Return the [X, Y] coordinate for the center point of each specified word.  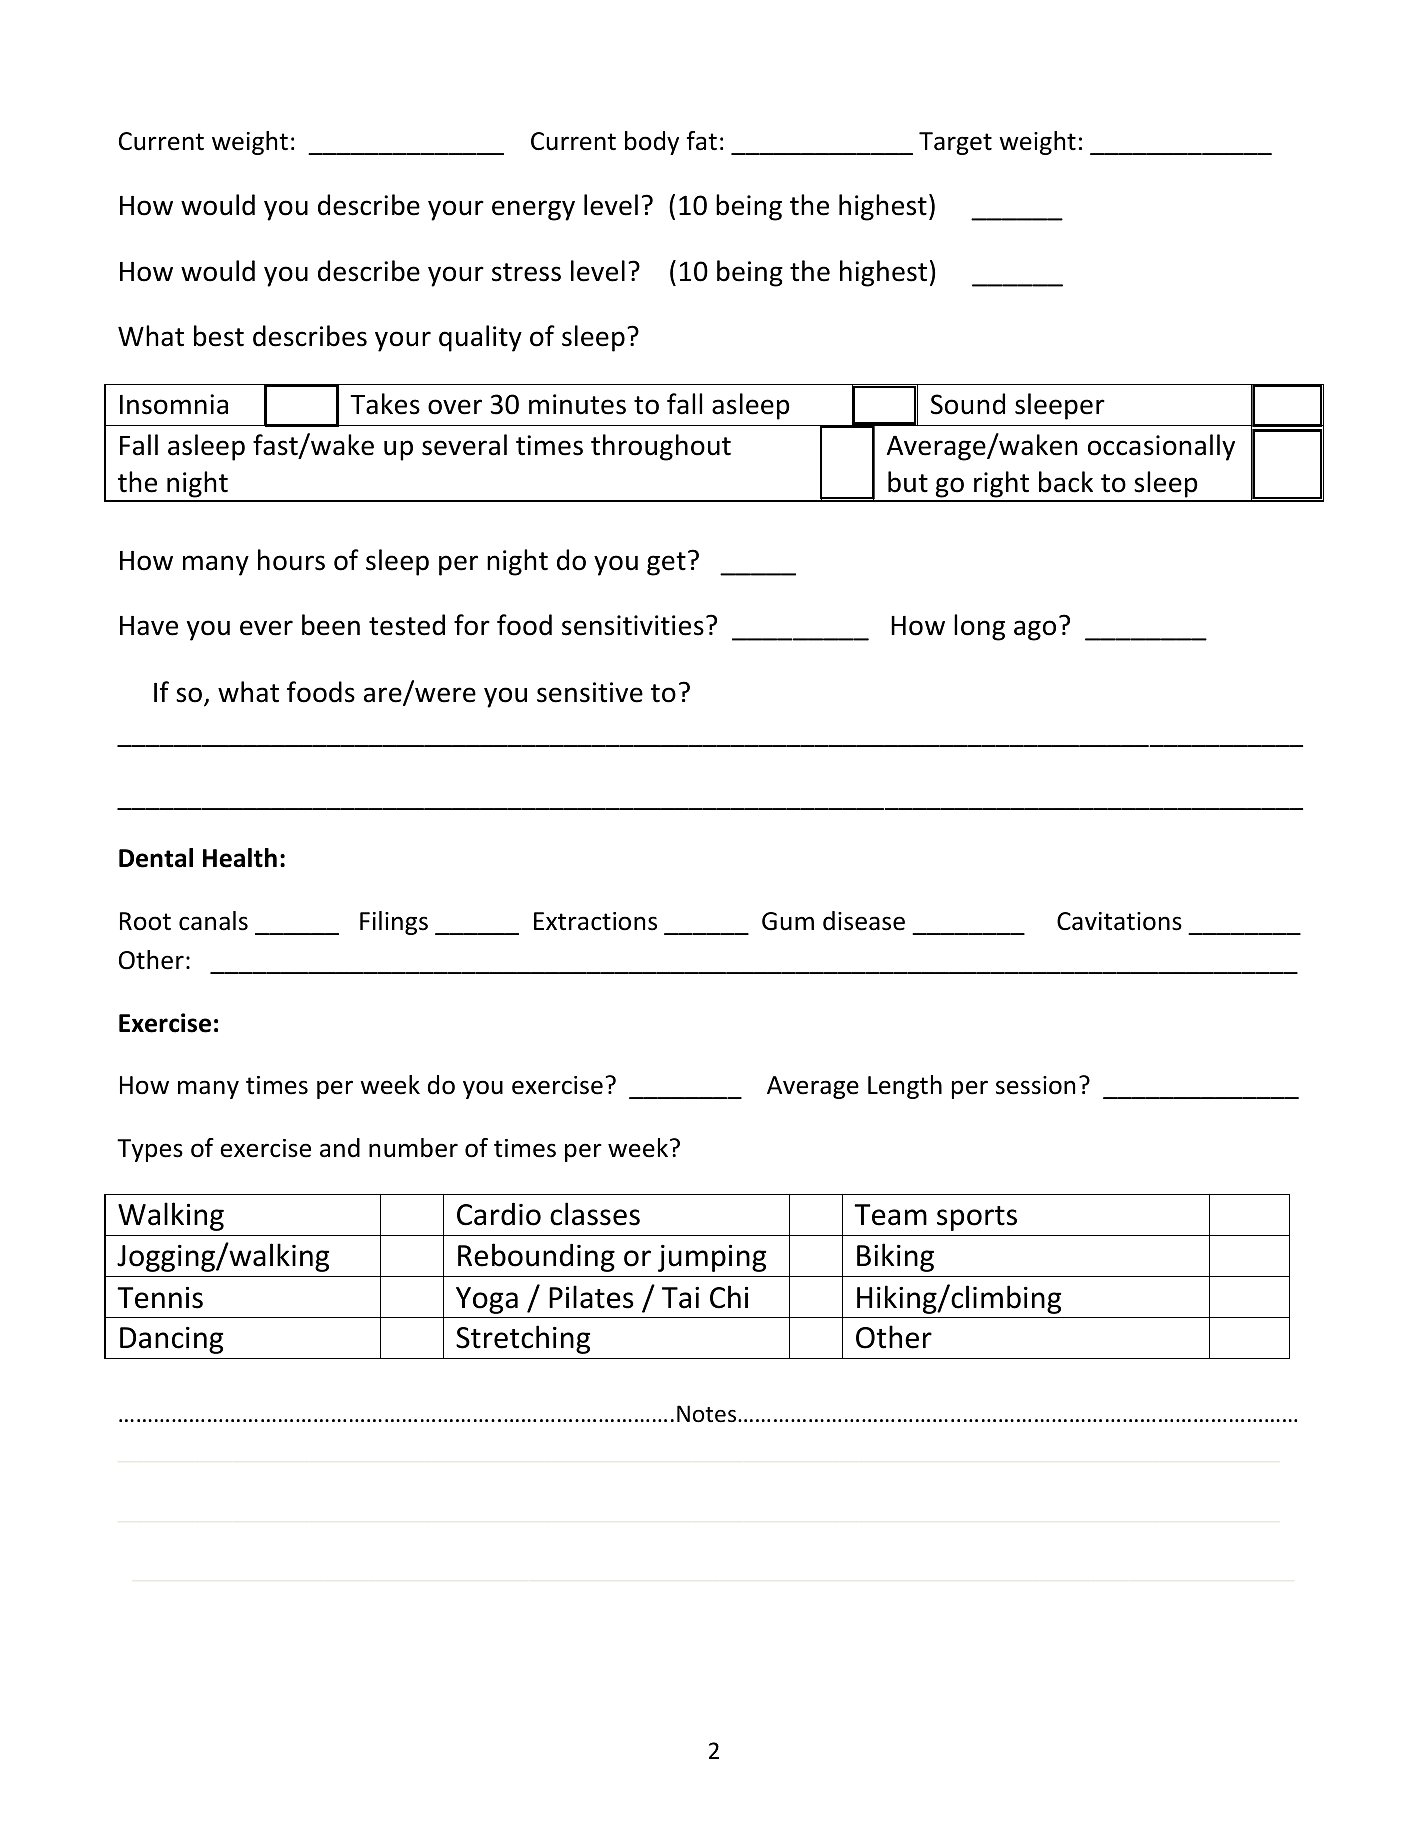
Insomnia [174, 404]
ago [1035, 630]
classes [595, 1214]
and [340, 1148]
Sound [968, 404]
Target [955, 143]
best [219, 336]
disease [864, 921]
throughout [661, 447]
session [1035, 1085]
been [331, 625]
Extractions [595, 921]
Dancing [171, 1340]
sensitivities [633, 625]
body [652, 143]
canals [213, 921]
